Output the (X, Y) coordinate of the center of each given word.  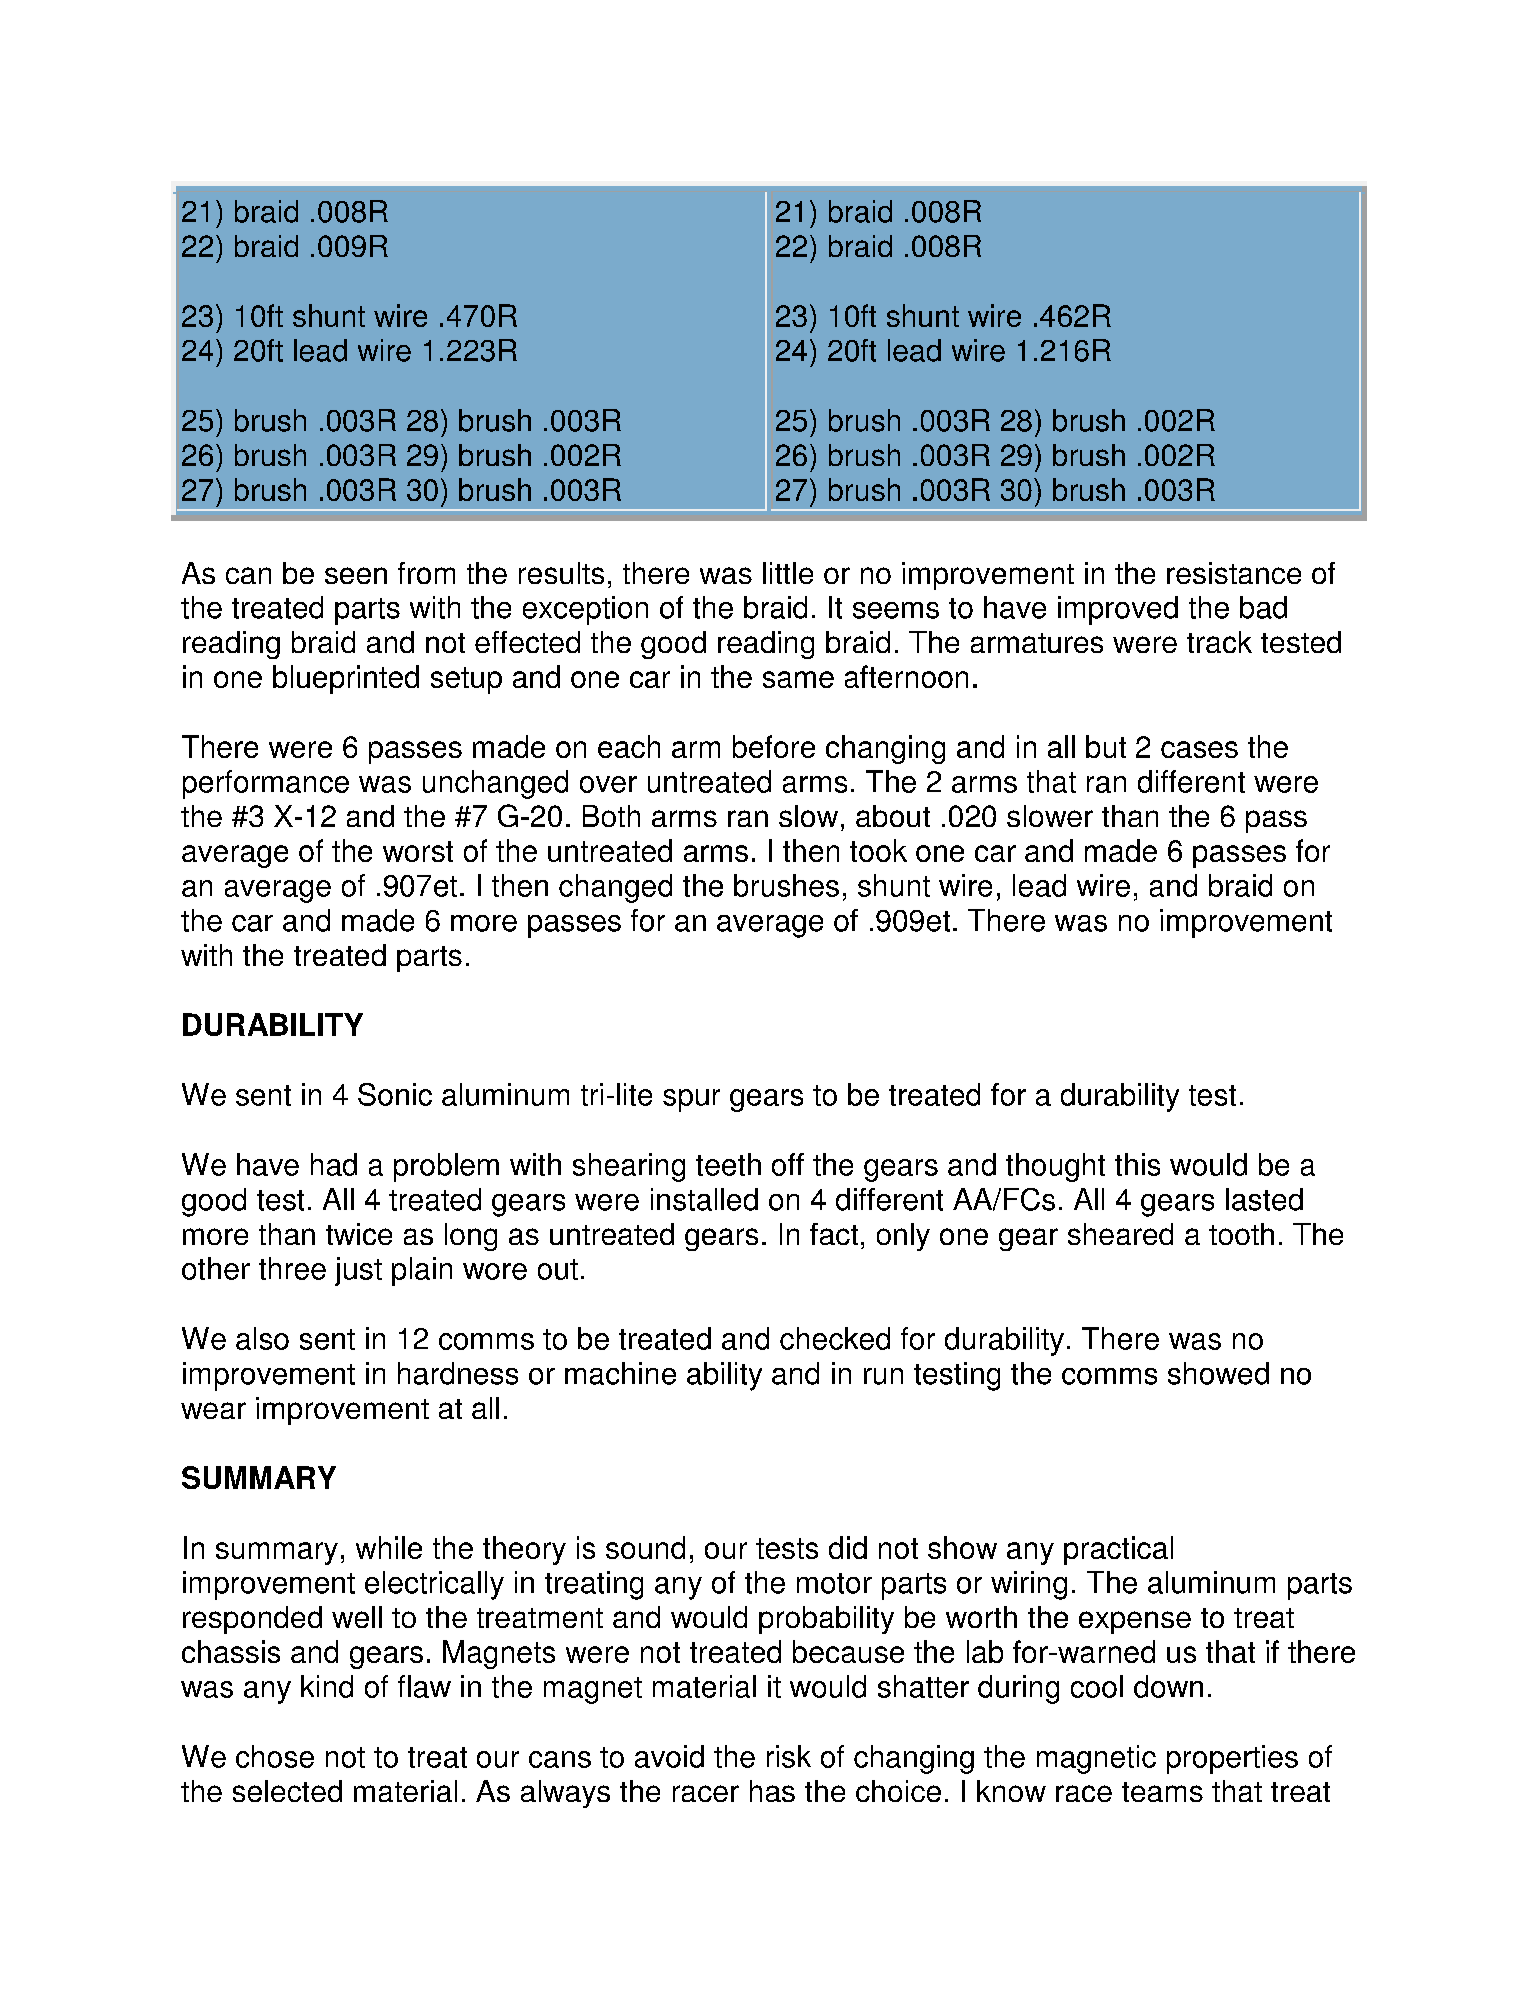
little (788, 573)
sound (645, 1547)
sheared (1120, 1234)
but (1106, 746)
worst (418, 851)
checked (835, 1338)
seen (356, 575)
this (1137, 1164)
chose (275, 1756)
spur (691, 1100)
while (389, 1547)
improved (1118, 610)
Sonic (395, 1094)
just (358, 1271)
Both (611, 816)
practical (1118, 1550)
